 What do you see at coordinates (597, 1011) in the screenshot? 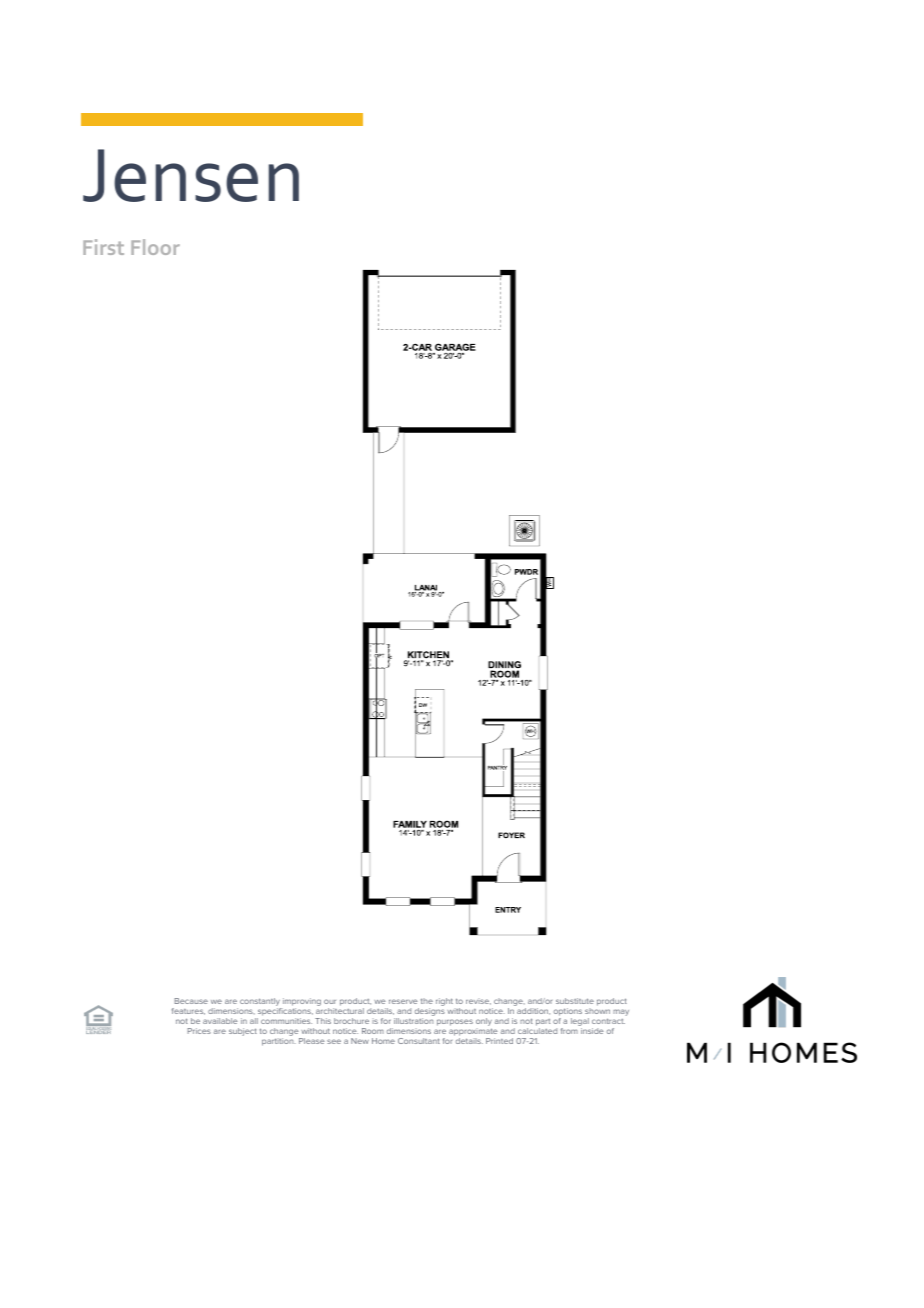
I see `shown` at bounding box center [597, 1011].
